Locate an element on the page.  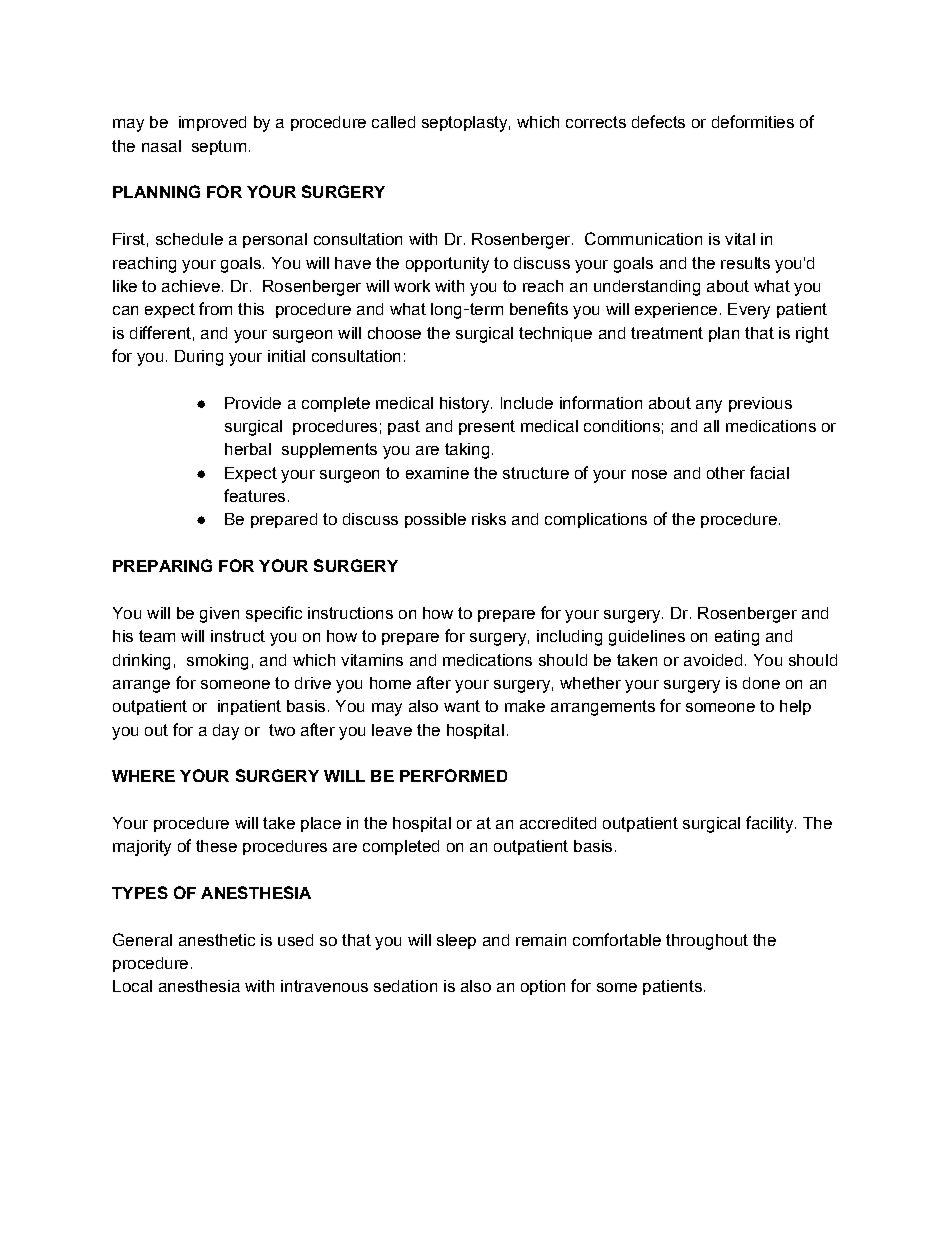
PREPARING is located at coordinates (162, 565).
